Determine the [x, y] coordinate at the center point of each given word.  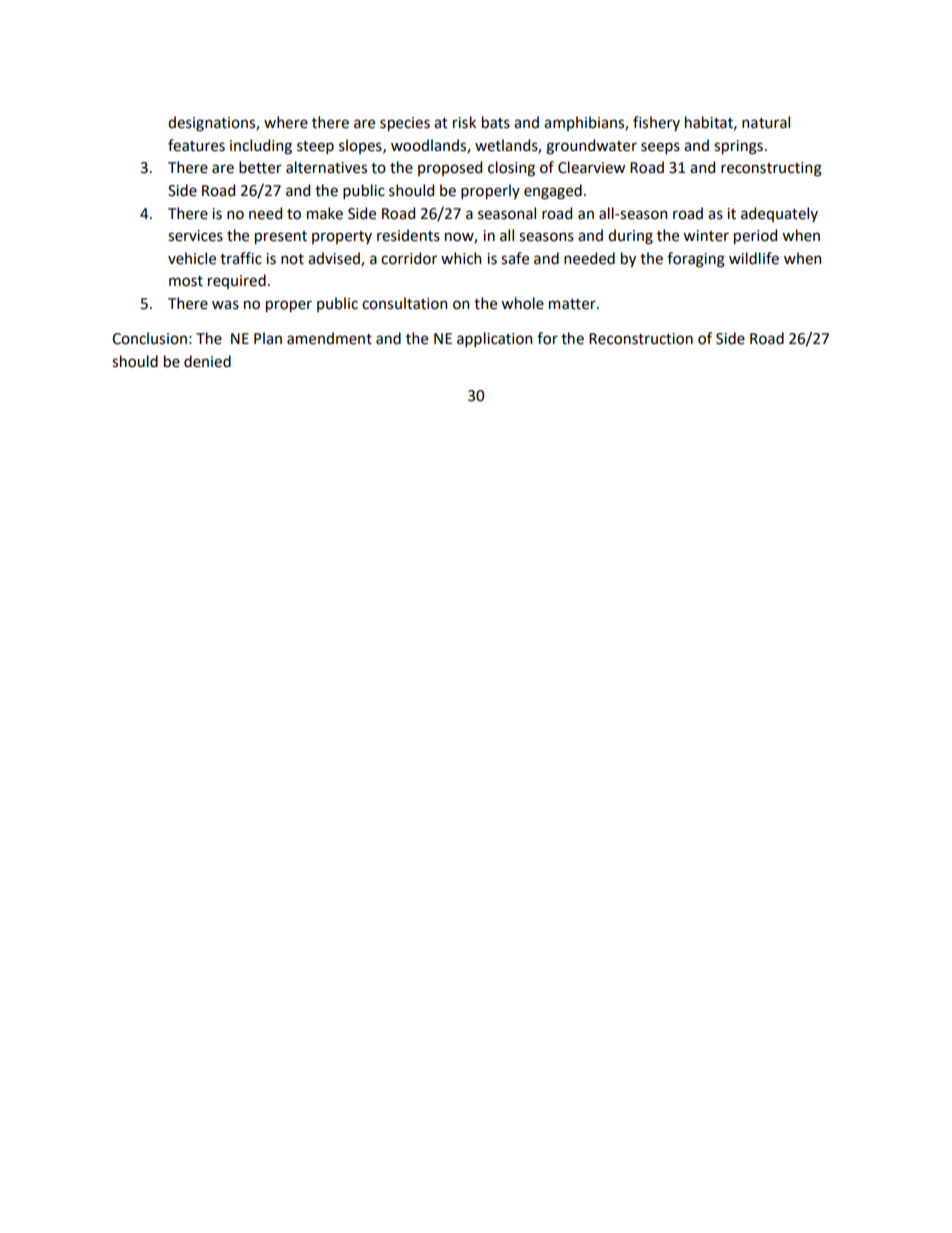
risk [464, 122]
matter [573, 304]
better [260, 167]
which [461, 258]
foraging [696, 260]
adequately [779, 214]
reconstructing [771, 169]
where [286, 122]
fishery [656, 123]
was [225, 305]
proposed [450, 168]
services [195, 236]
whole [522, 303]
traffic [241, 258]
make [325, 213]
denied [207, 361]
